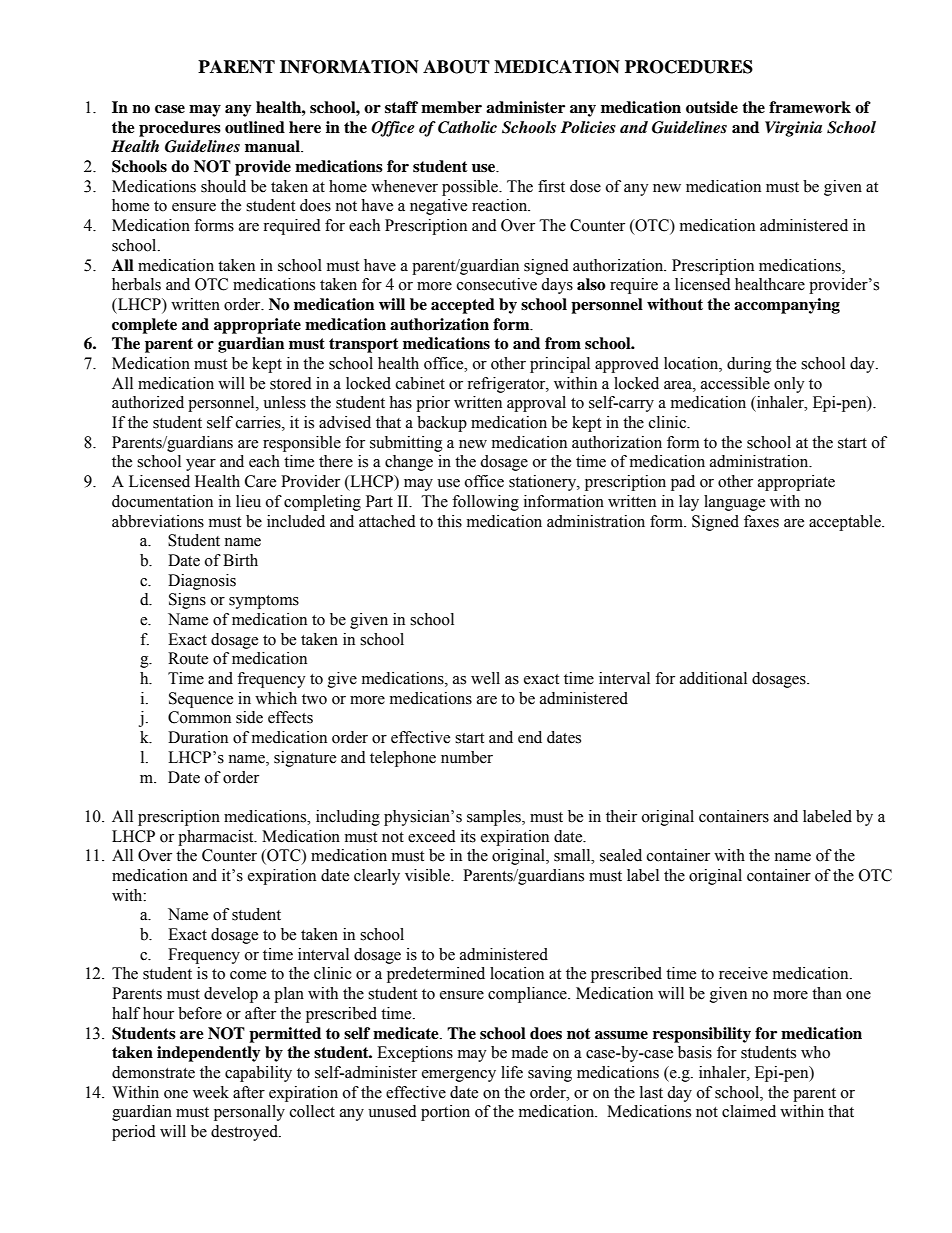 The height and width of the screenshot is (1233, 952). What do you see at coordinates (485, 678) in the screenshot?
I see `well` at bounding box center [485, 678].
